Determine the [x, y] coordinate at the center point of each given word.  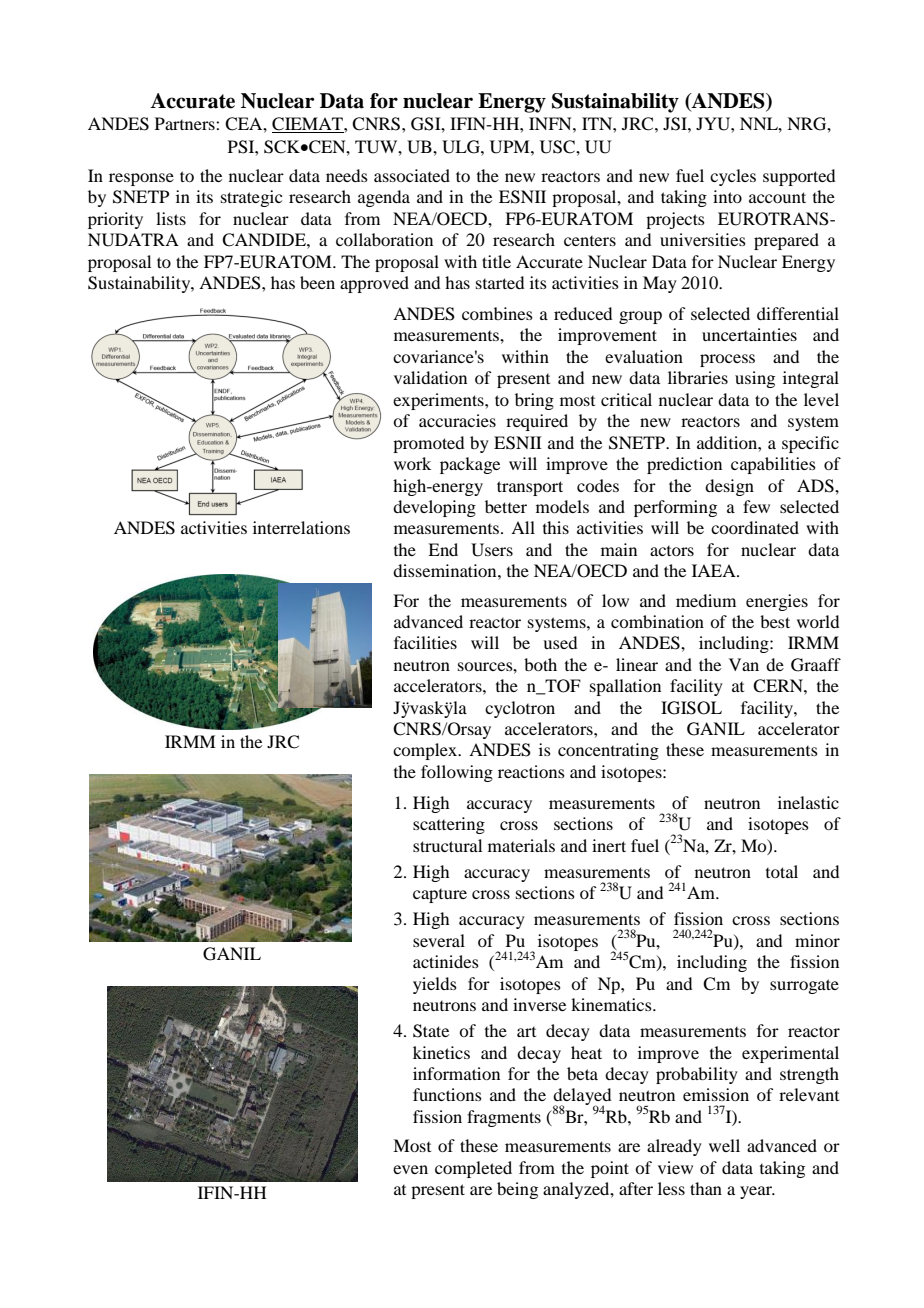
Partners [186, 123]
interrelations [301, 527]
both [540, 664]
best [775, 621]
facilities [425, 642]
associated [412, 175]
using [755, 379]
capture [440, 896]
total [782, 871]
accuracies [457, 420]
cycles [733, 177]
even [410, 1169]
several [439, 940]
